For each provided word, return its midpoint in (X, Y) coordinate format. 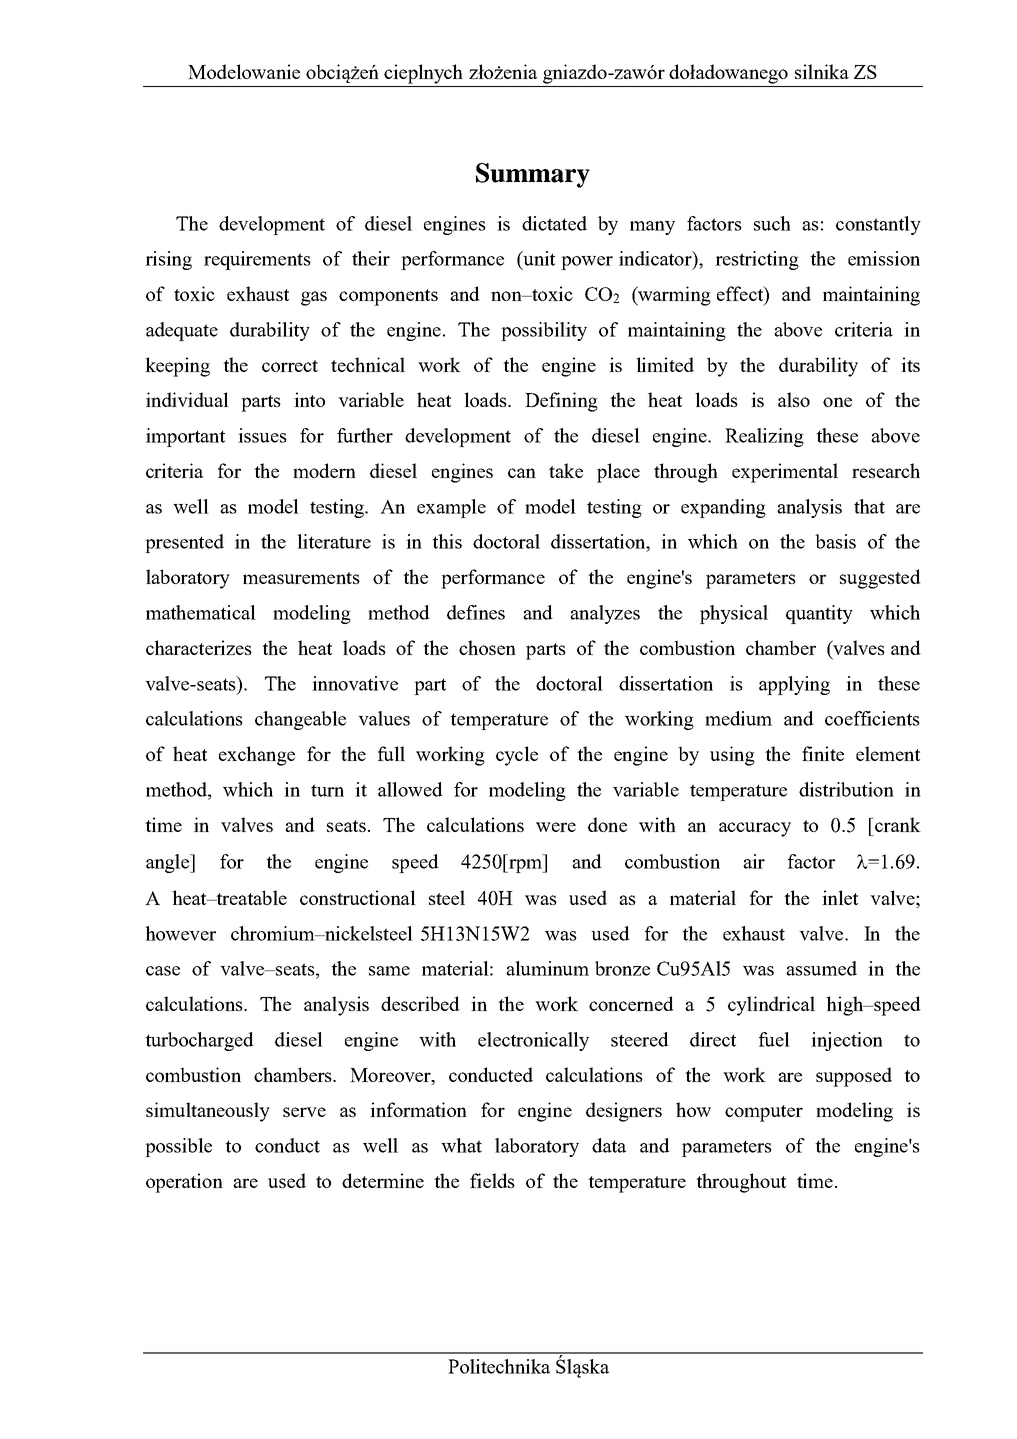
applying (794, 685)
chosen (487, 647)
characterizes (199, 647)
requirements (257, 260)
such (772, 223)
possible (178, 1147)
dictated (554, 223)
